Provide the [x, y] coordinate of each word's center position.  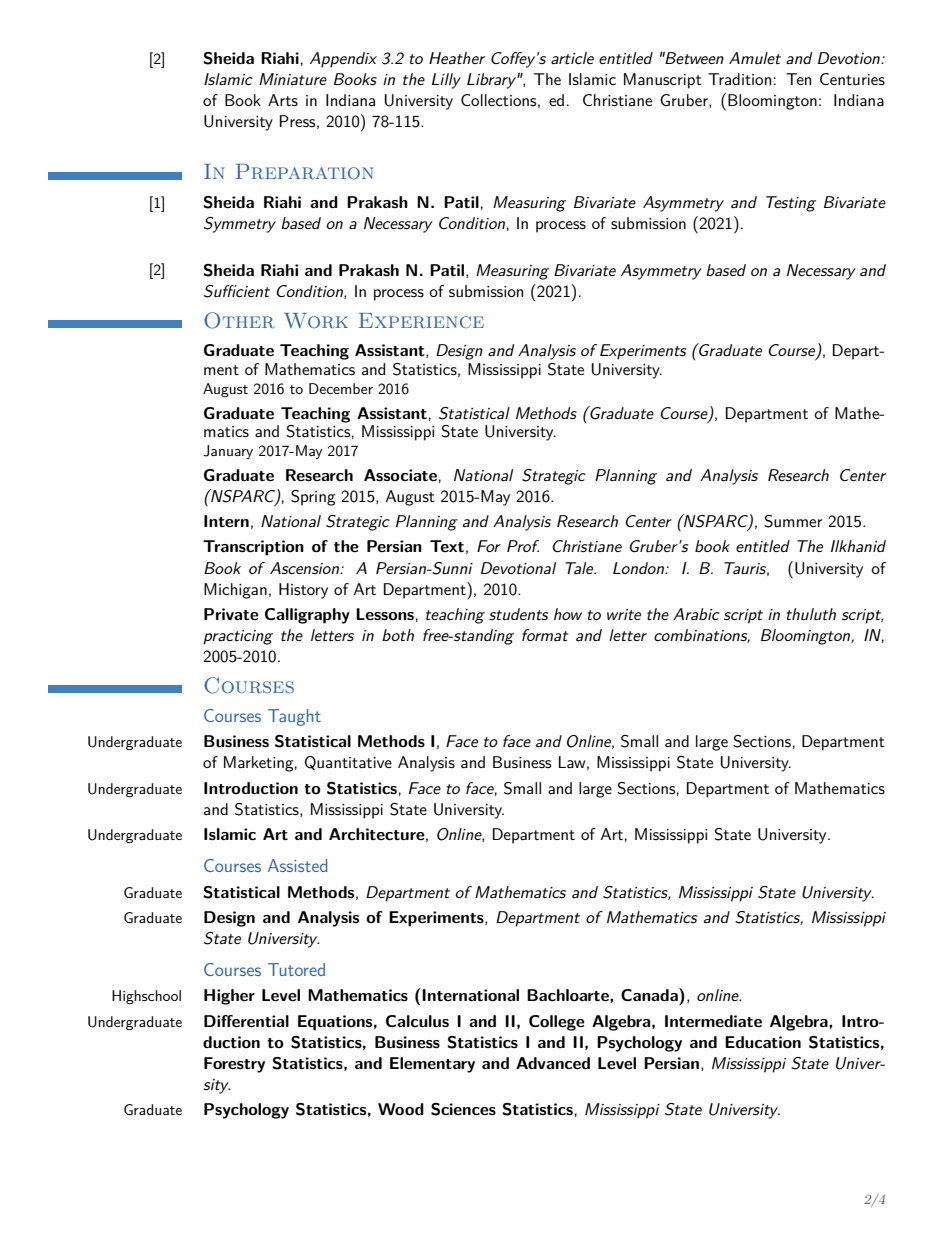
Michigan [235, 591]
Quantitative [348, 763]
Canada [650, 994]
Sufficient [237, 291]
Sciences [463, 1109]
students [518, 614]
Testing [791, 204]
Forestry [234, 1065]
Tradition [739, 79]
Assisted [297, 865]
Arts [283, 100]
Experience [421, 320]
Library [492, 81]
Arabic [696, 614]
